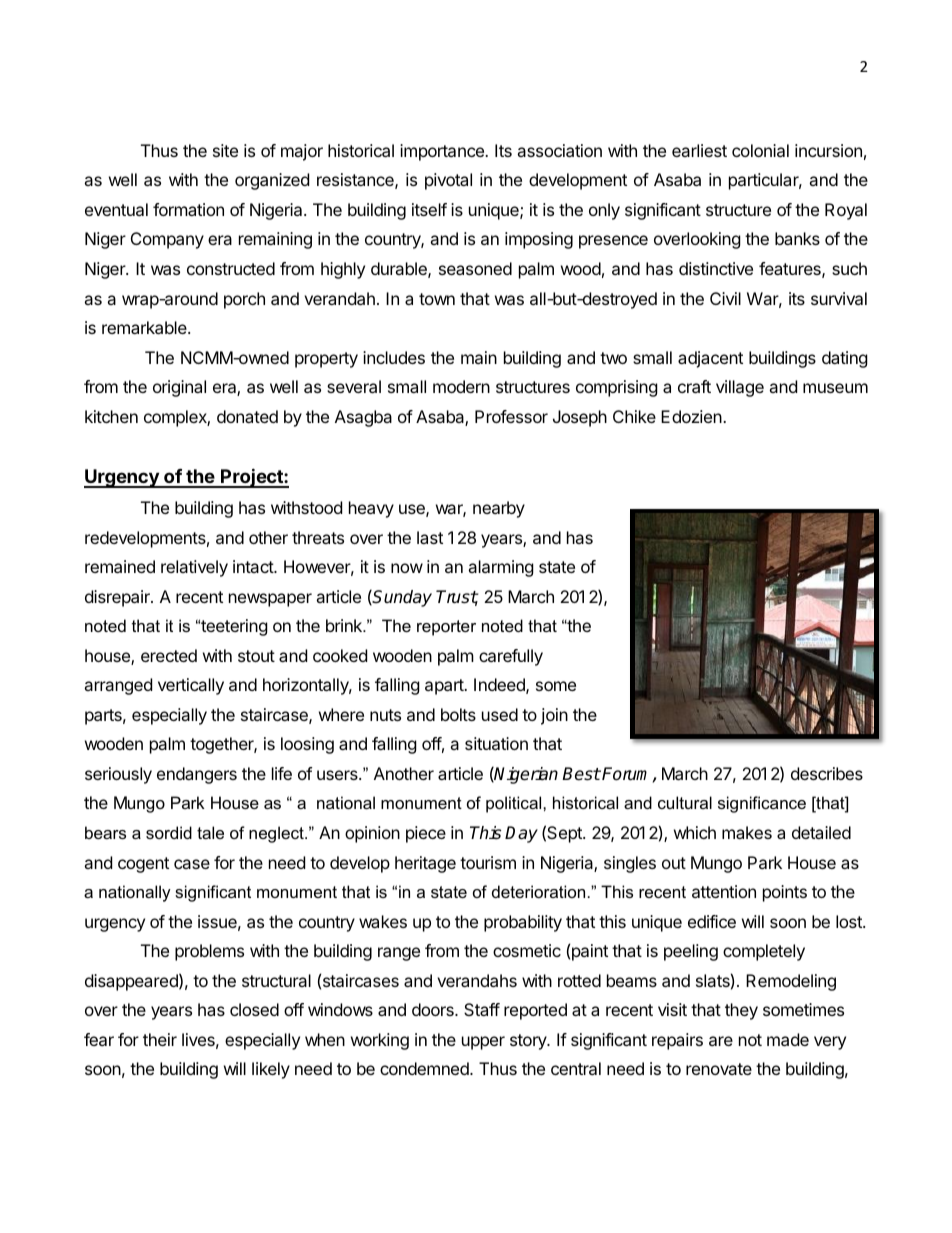 This page has height=1233, width=952. Describe the element at coordinates (827, 773) in the page. I see `describes` at that location.
